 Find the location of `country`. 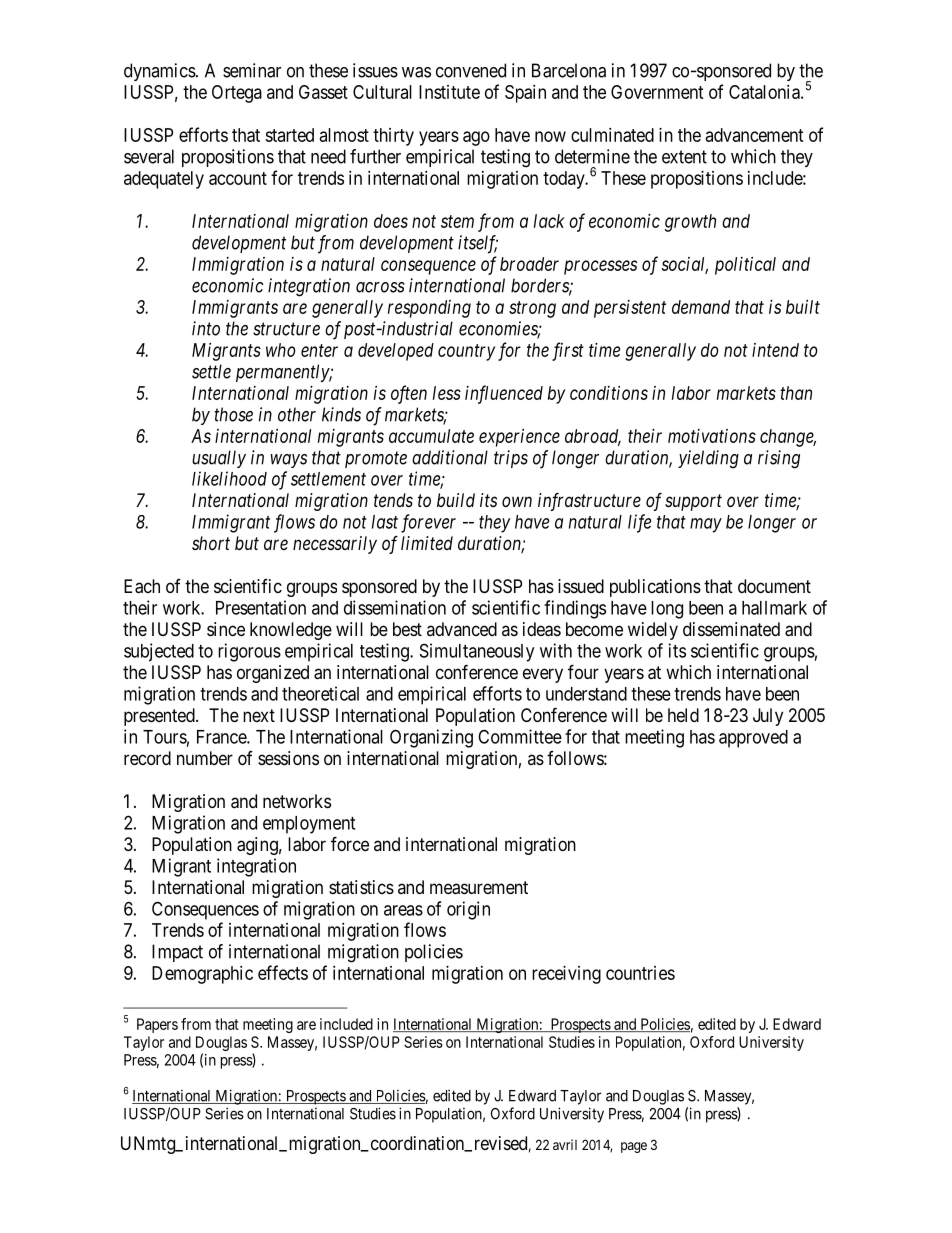

country is located at coordinates (466, 352).
